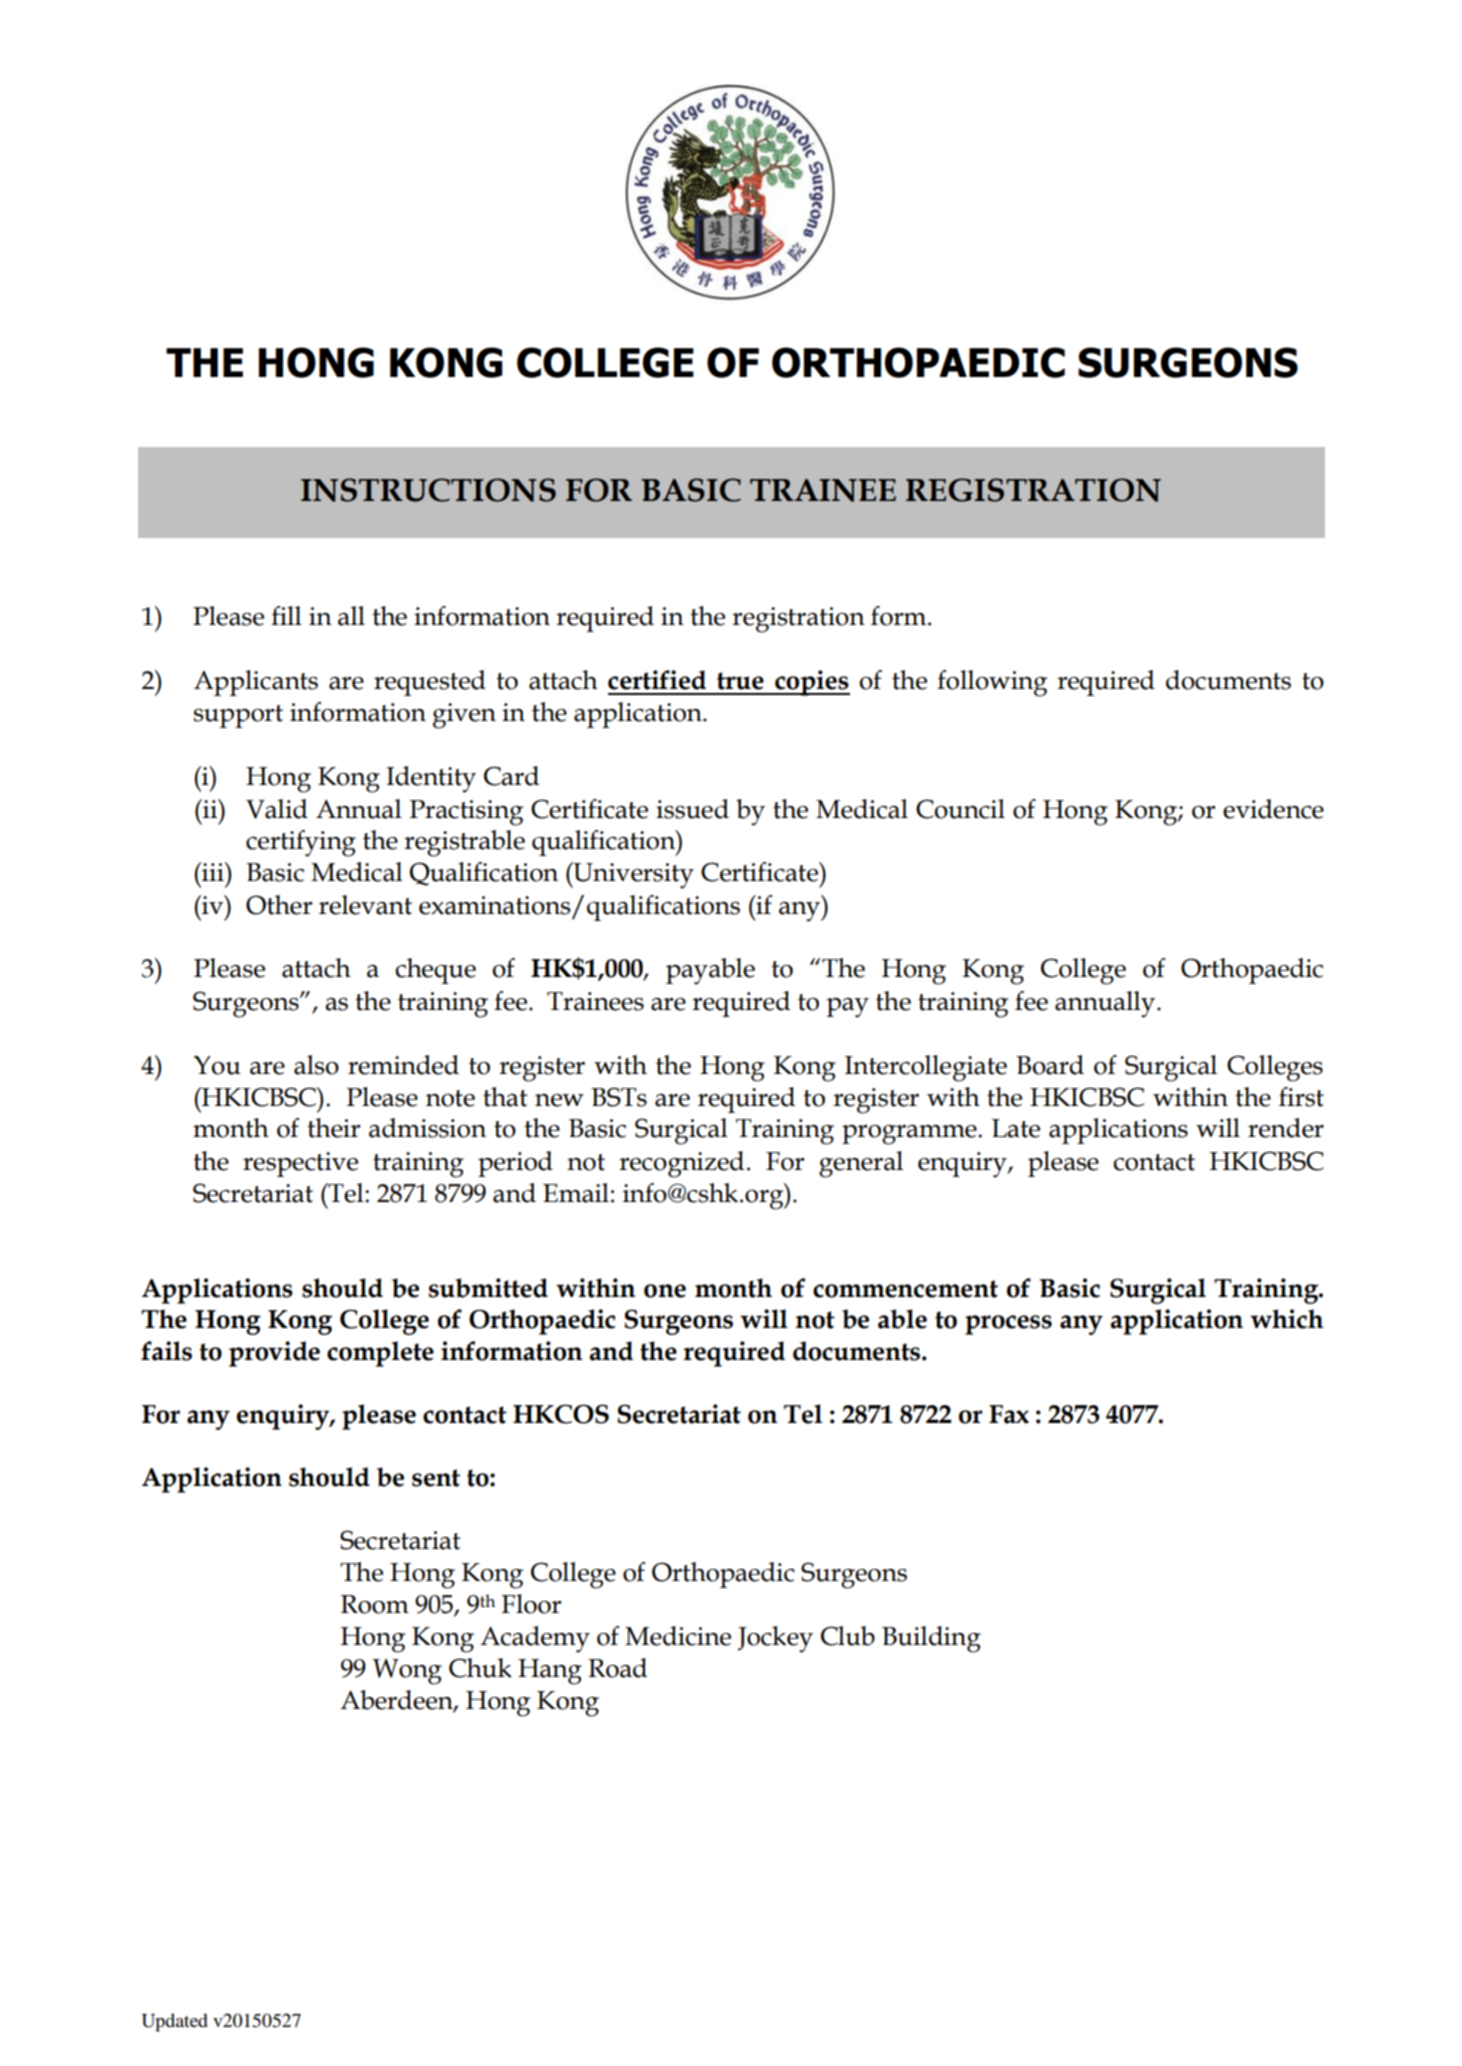  Describe the element at coordinates (300, 1164) in the screenshot. I see `respective` at that location.
